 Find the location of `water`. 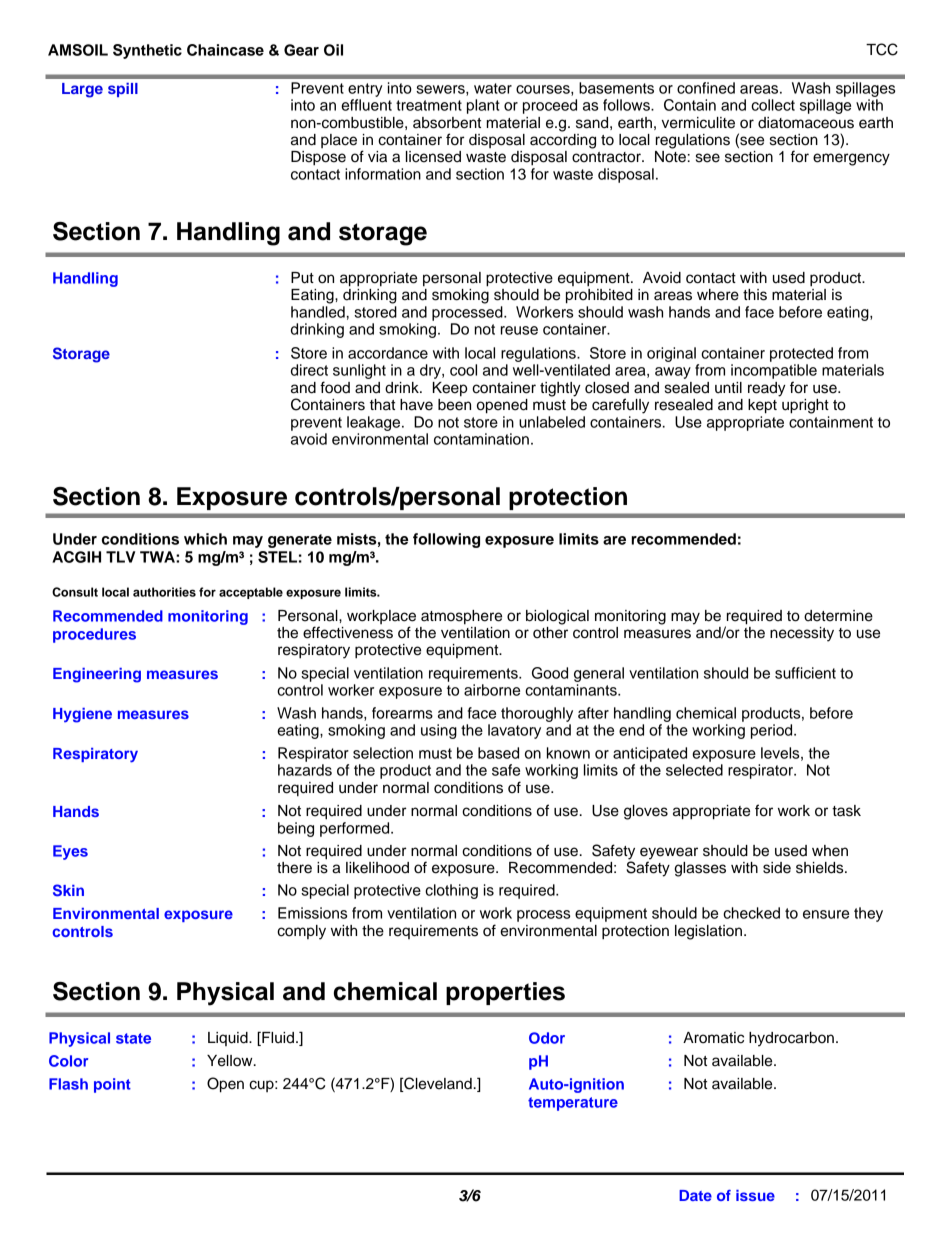

water is located at coordinates (493, 88).
